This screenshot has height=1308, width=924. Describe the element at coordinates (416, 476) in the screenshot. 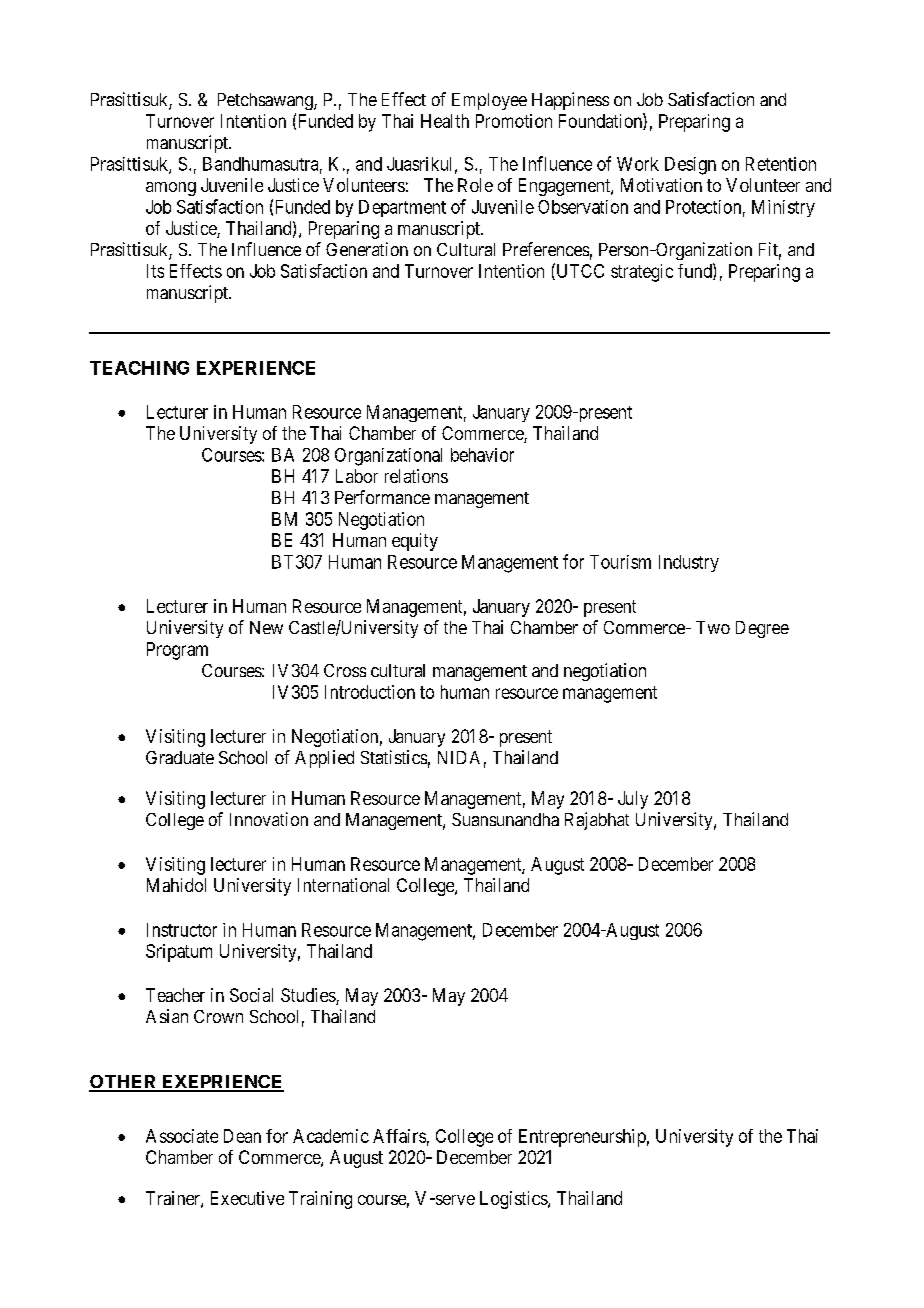

I see `relations` at that location.
